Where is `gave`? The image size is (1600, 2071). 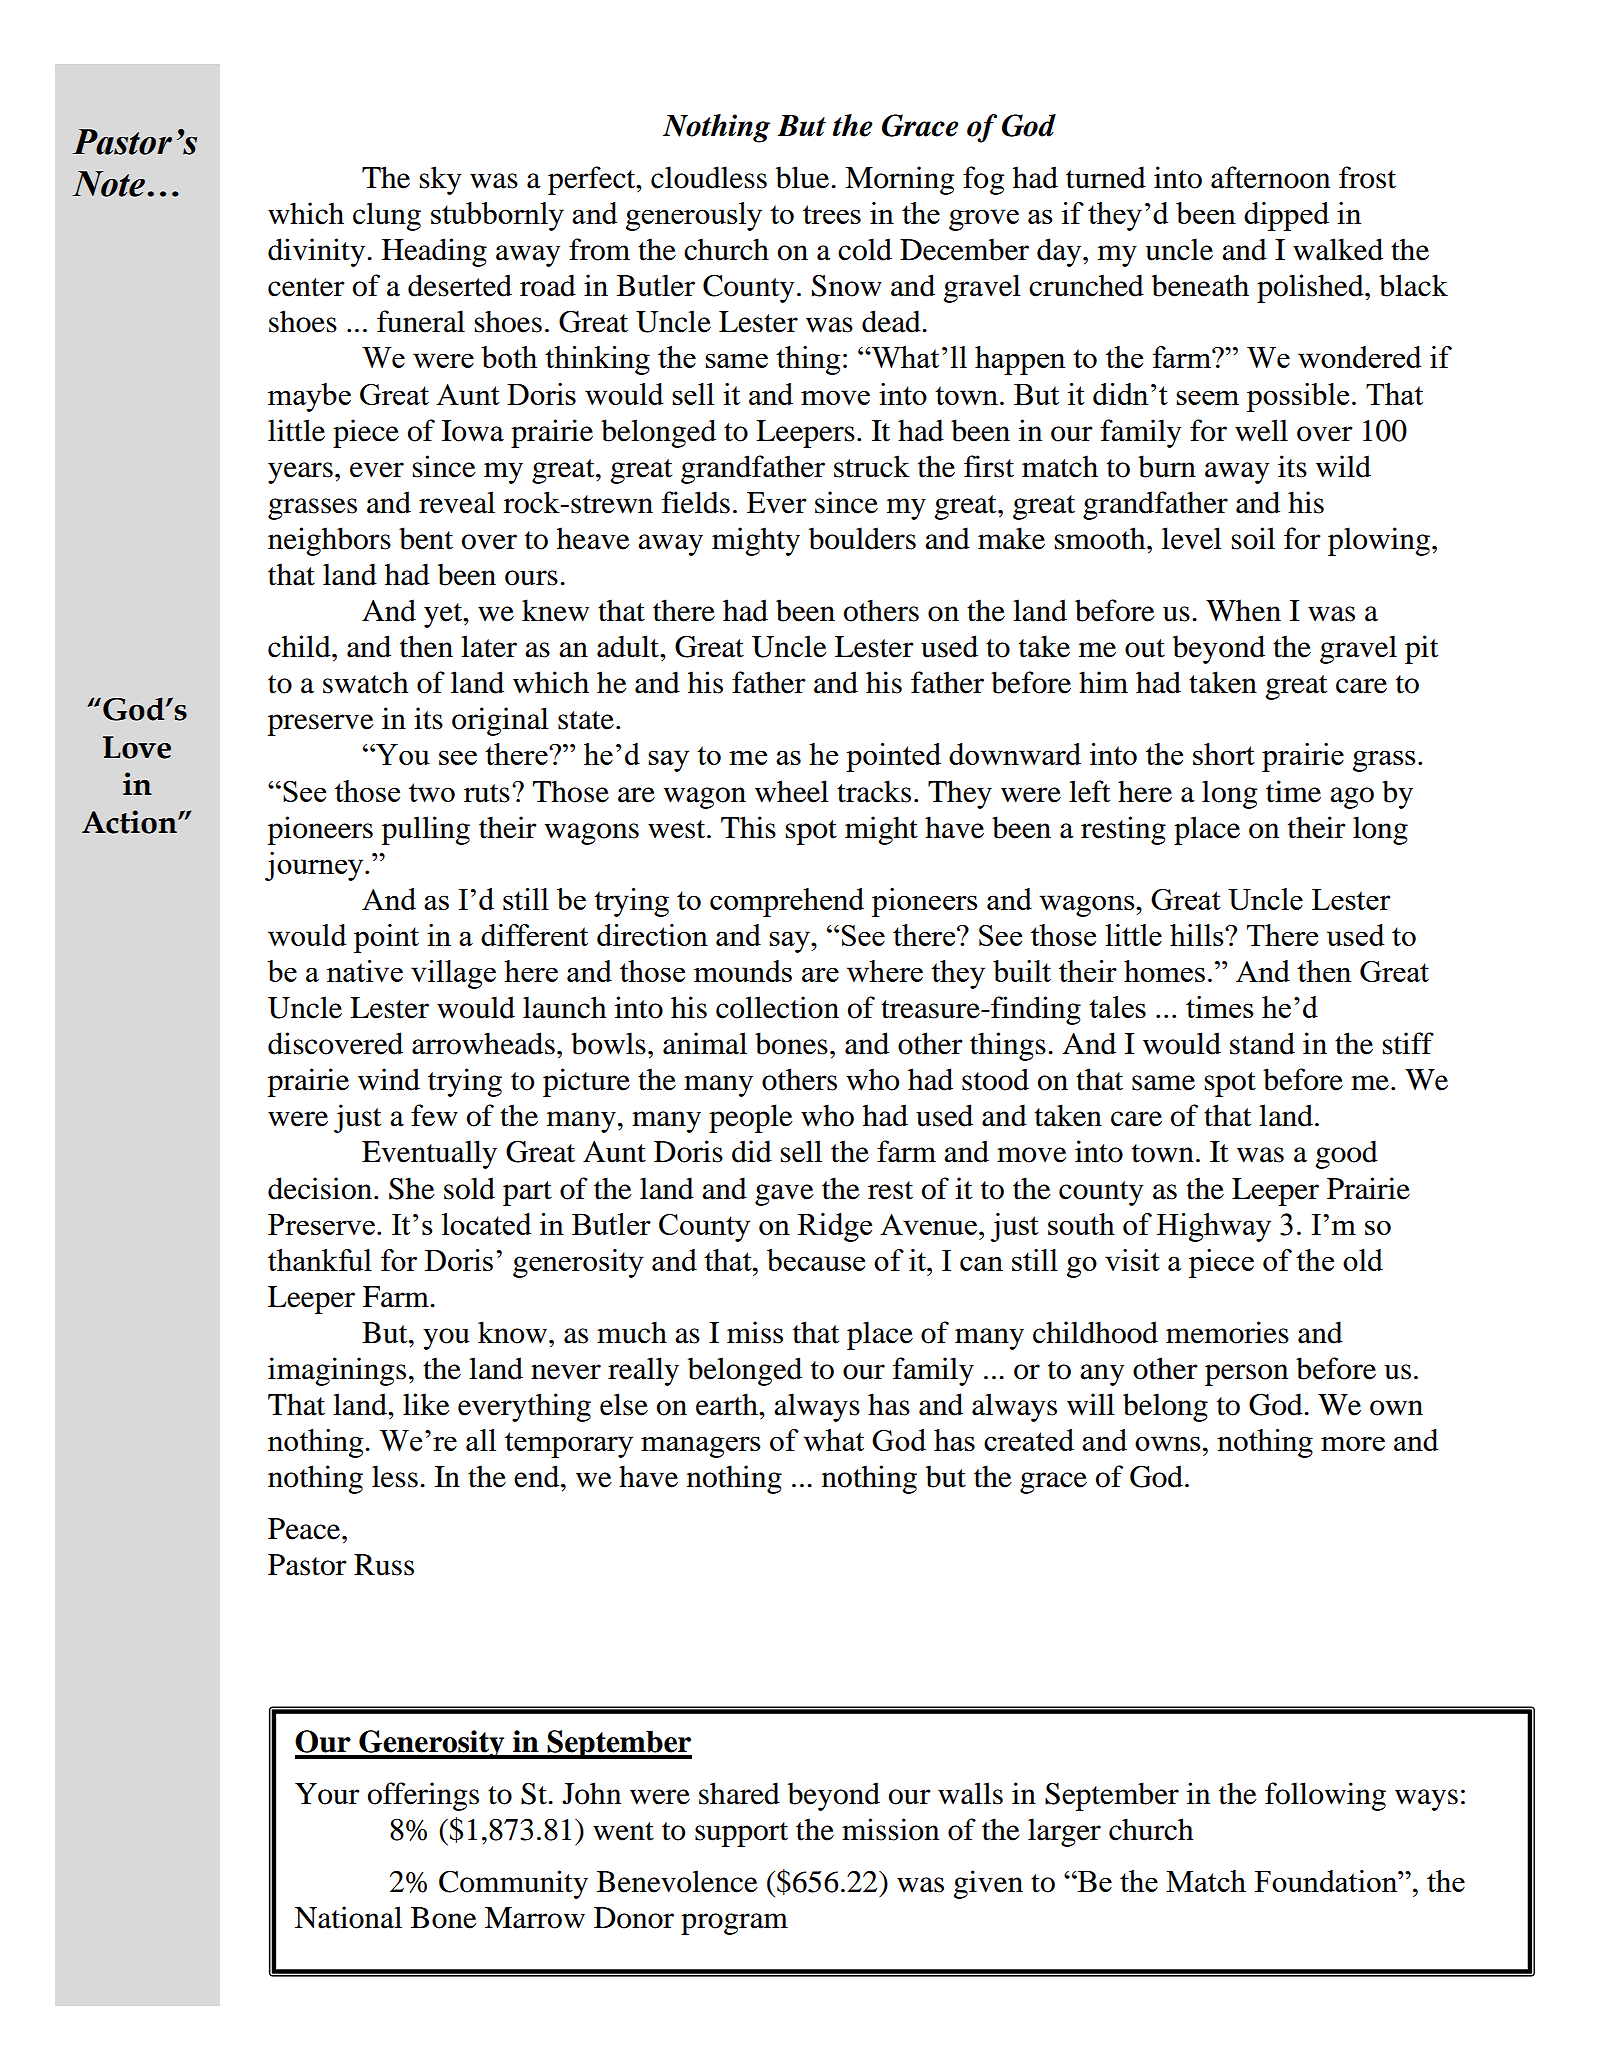 gave is located at coordinates (784, 1195).
